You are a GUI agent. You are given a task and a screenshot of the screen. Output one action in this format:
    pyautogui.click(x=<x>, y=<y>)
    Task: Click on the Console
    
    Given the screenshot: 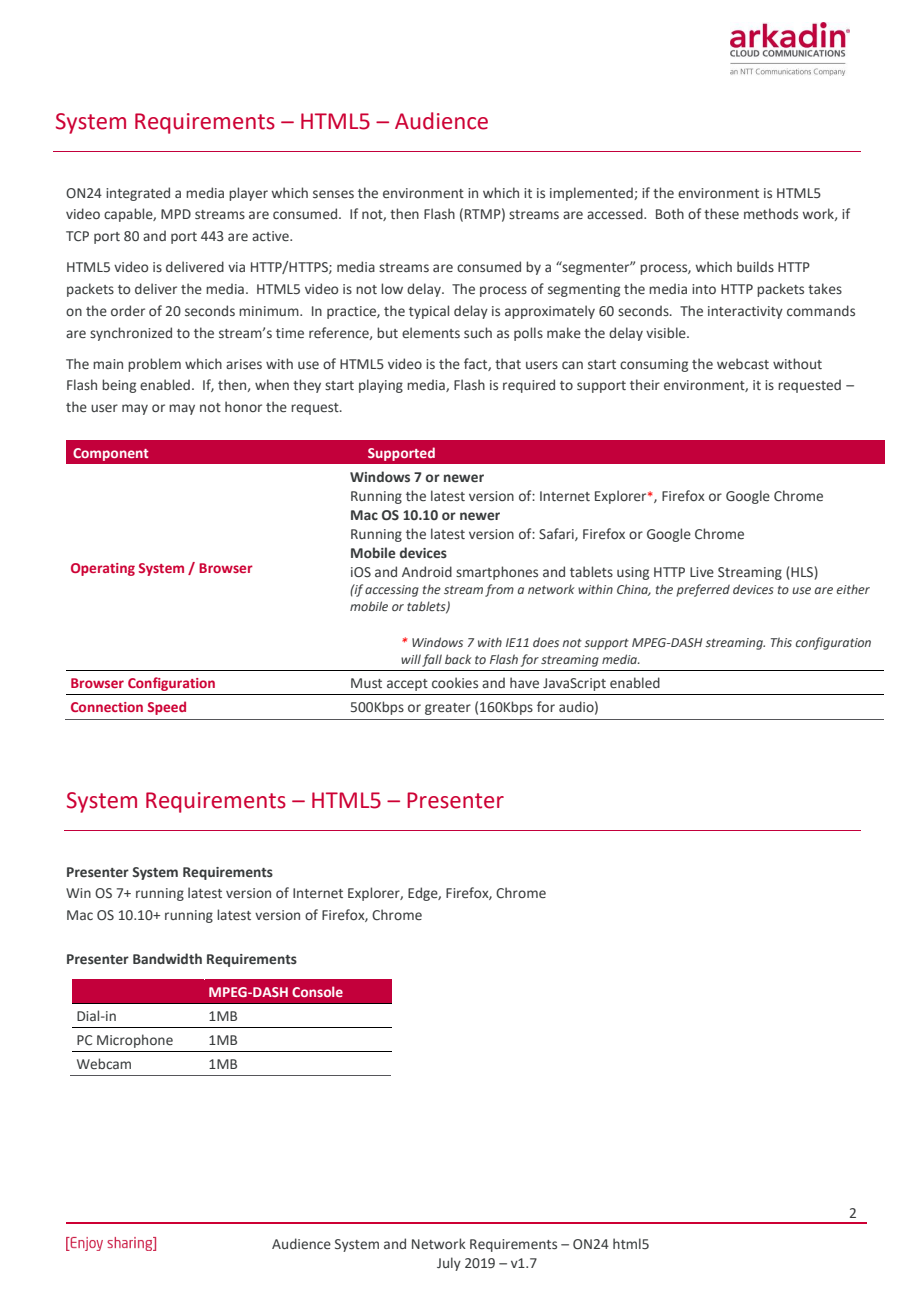 What is the action you would take?
    pyautogui.click(x=317, y=991)
